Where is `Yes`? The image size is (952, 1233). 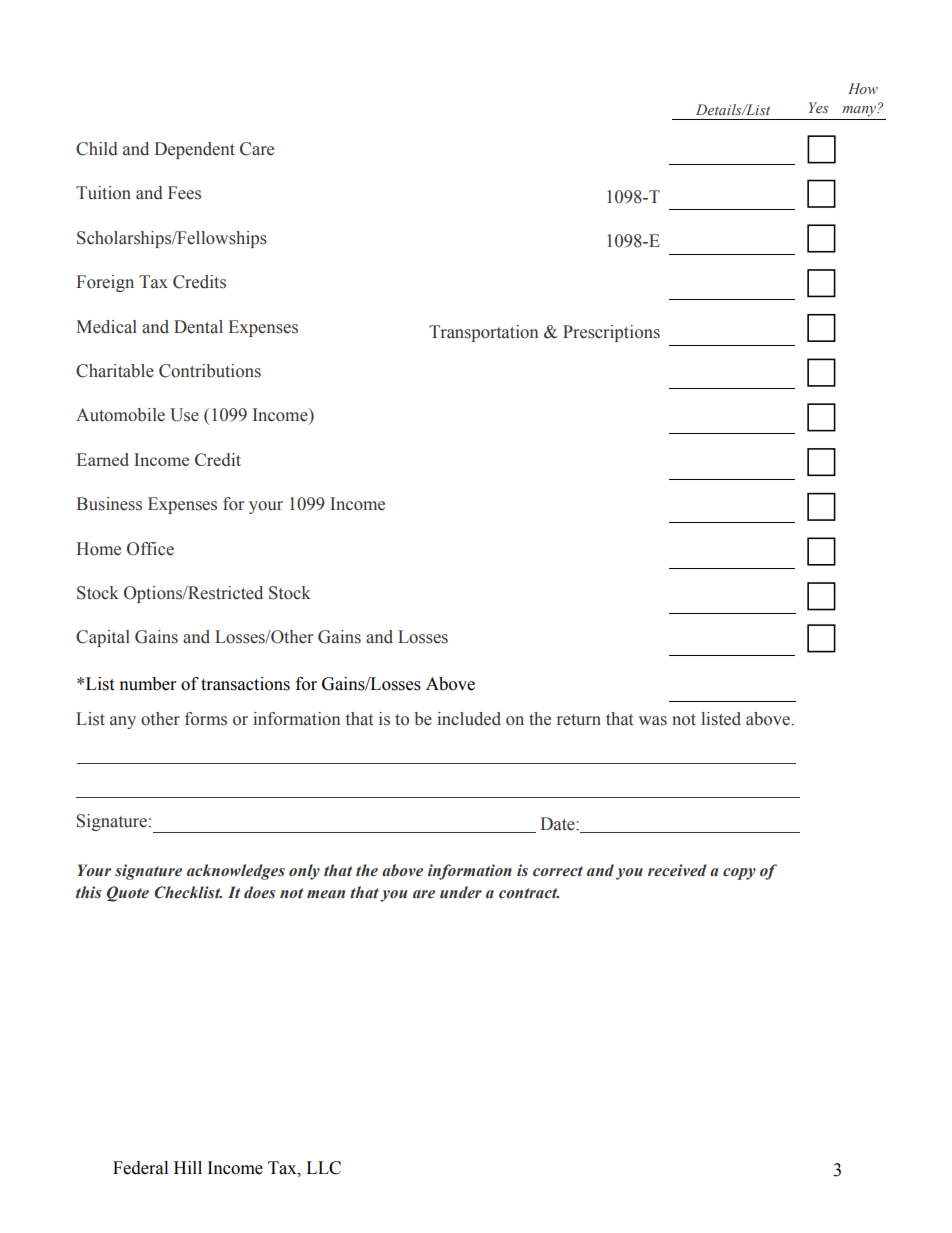 Yes is located at coordinates (819, 108).
